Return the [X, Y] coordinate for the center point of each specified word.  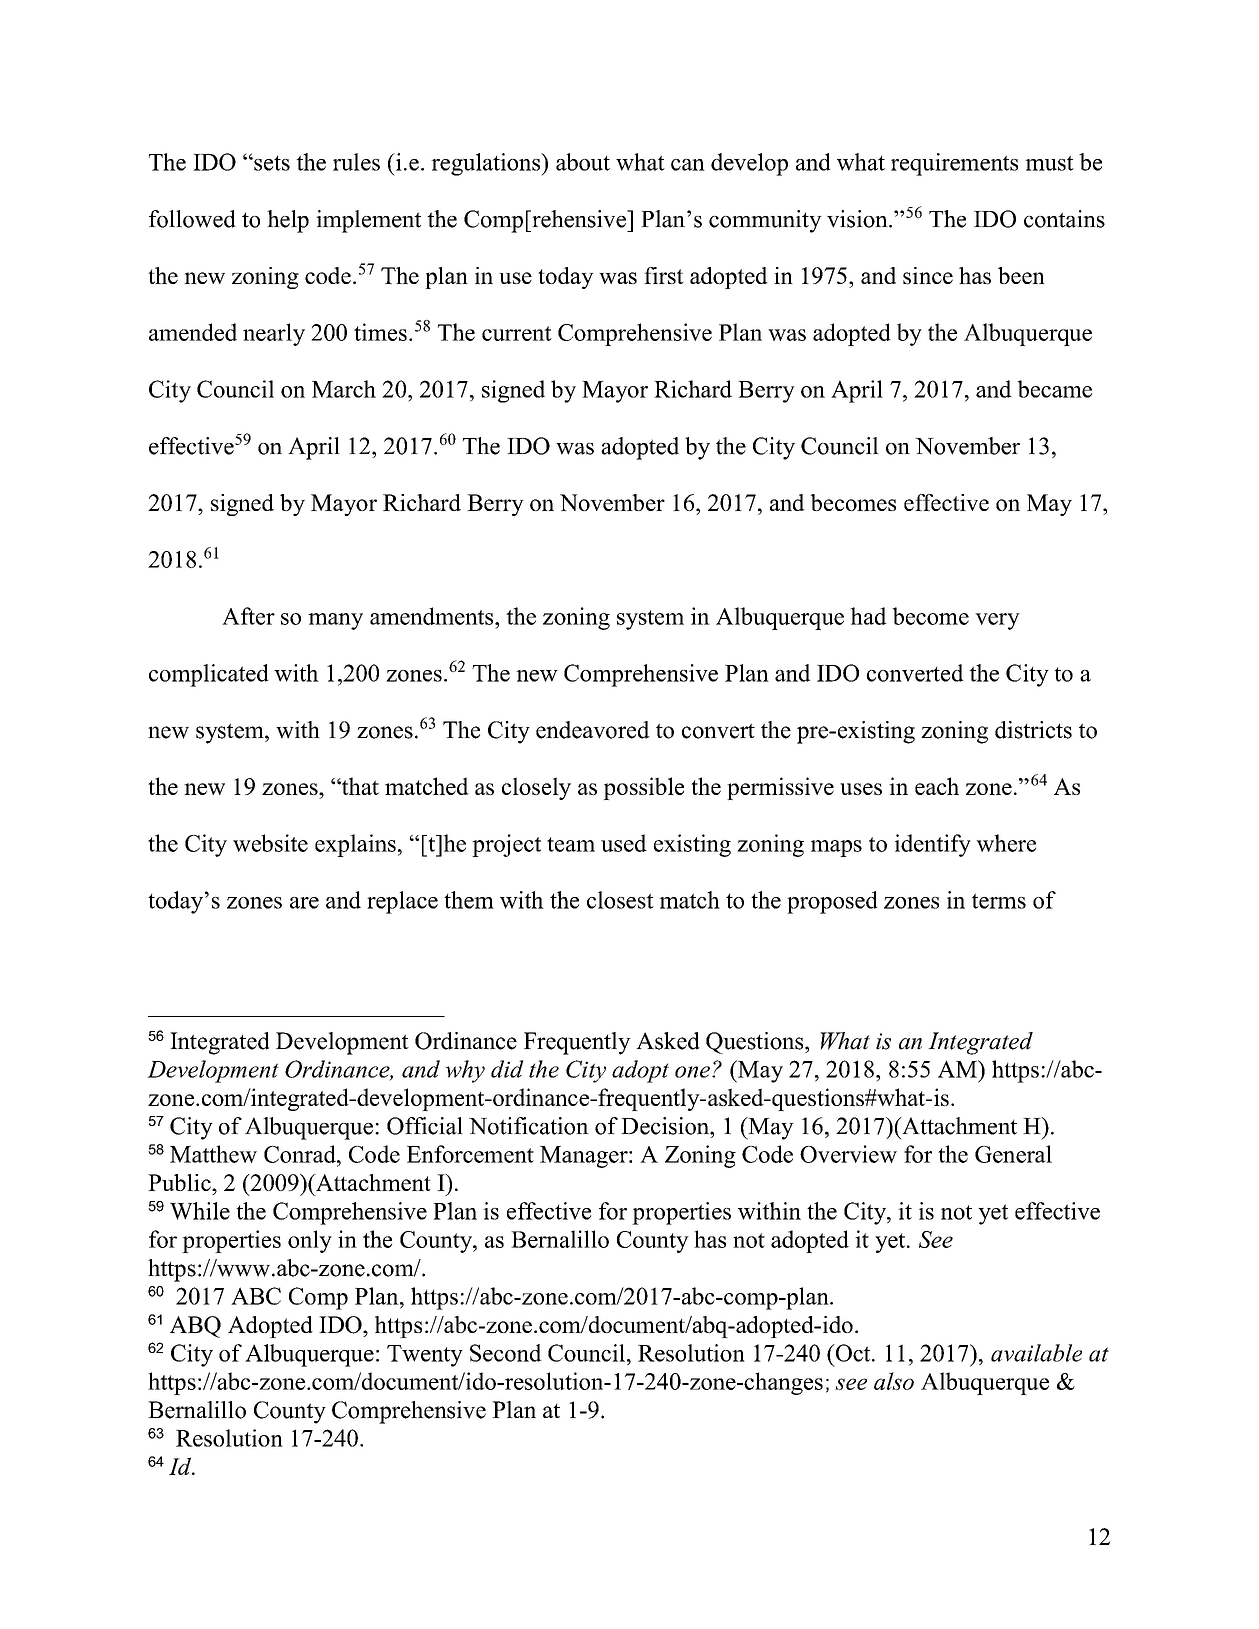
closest [620, 900]
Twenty [425, 1356]
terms [999, 901]
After [248, 616]
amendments [433, 616]
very [997, 621]
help [288, 221]
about [583, 162]
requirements [954, 164]
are [304, 903]
